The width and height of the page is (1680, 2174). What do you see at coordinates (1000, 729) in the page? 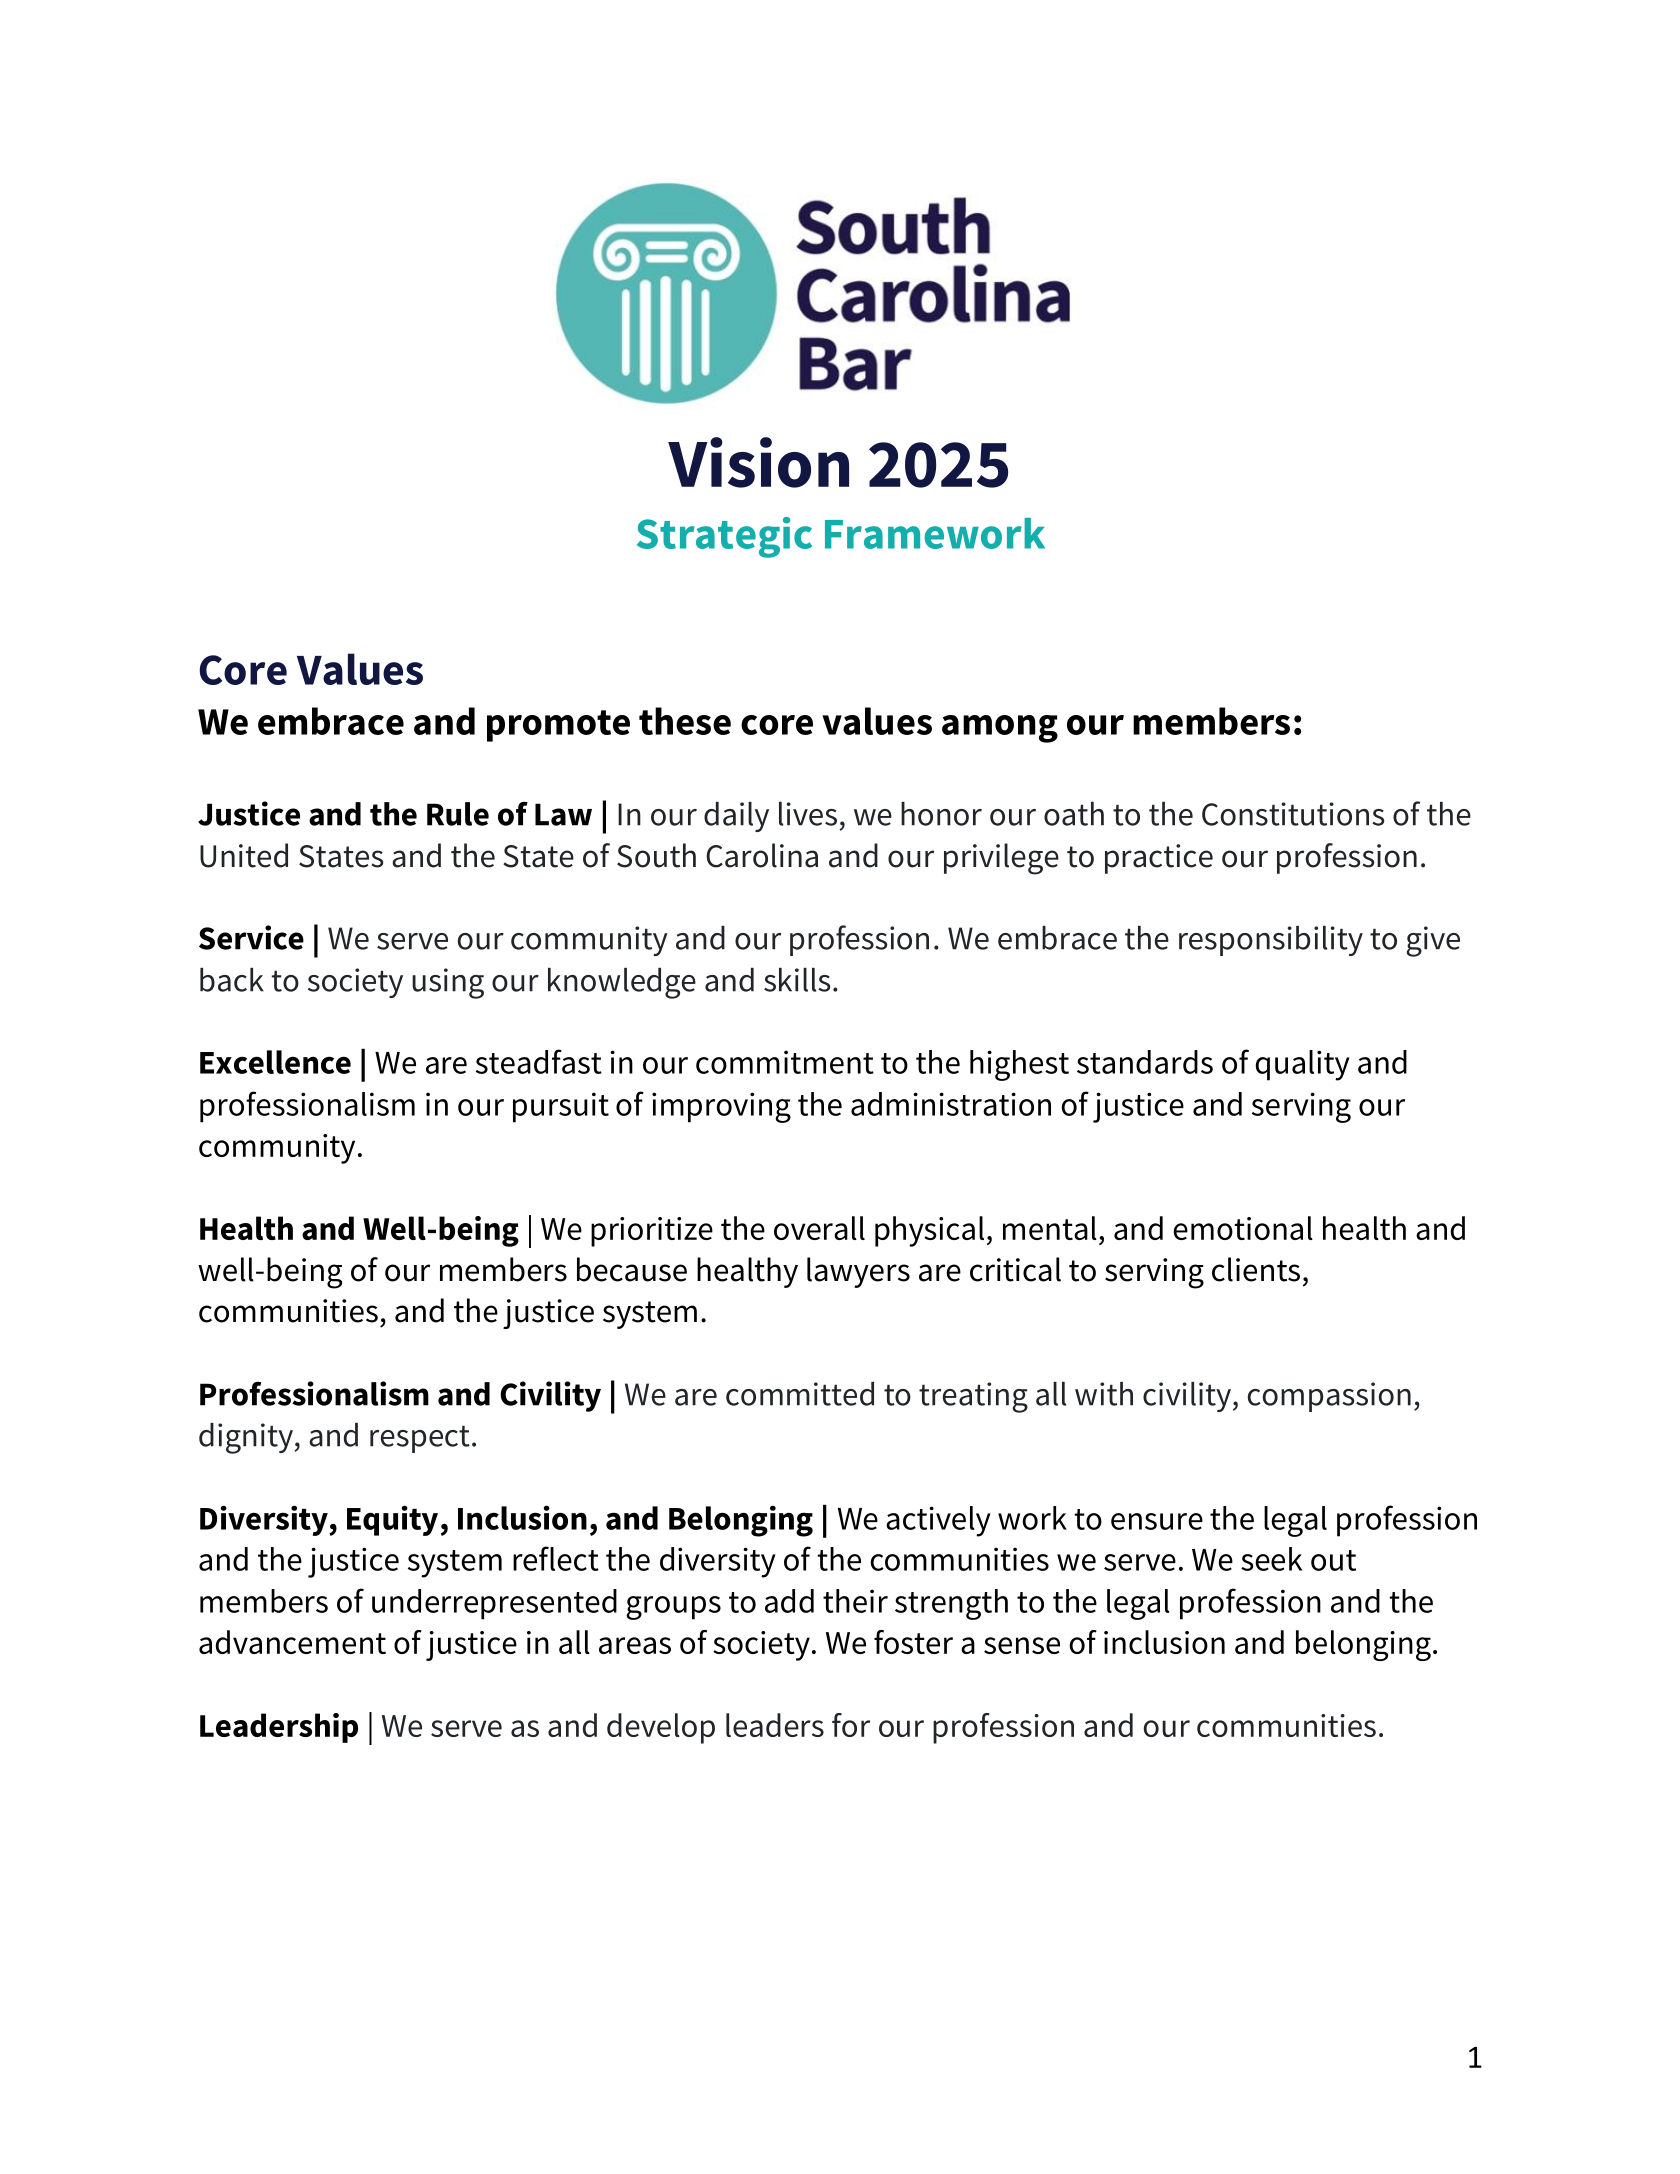
I see `among` at bounding box center [1000, 729].
